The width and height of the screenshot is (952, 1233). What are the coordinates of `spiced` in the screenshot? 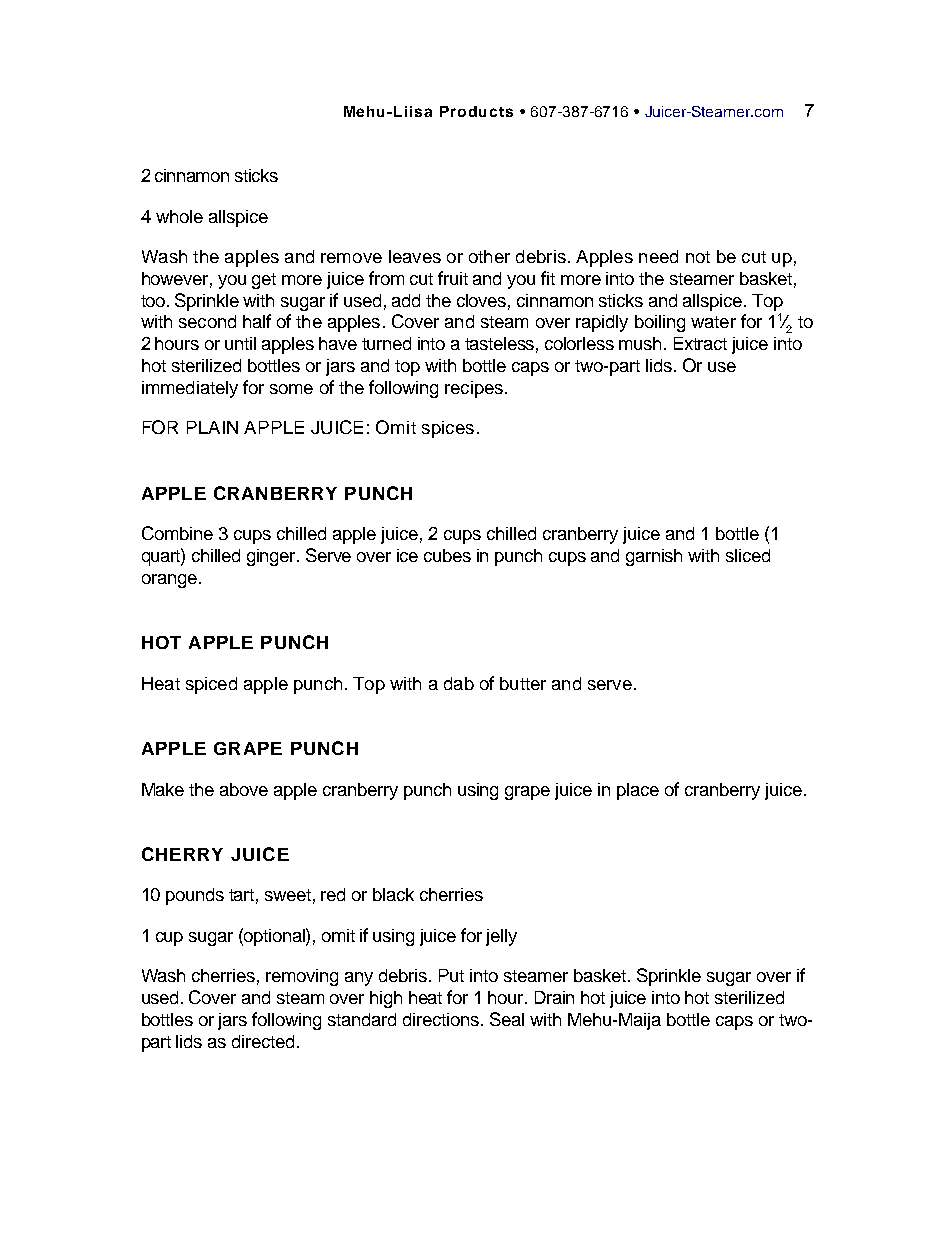 It's located at (211, 685).
